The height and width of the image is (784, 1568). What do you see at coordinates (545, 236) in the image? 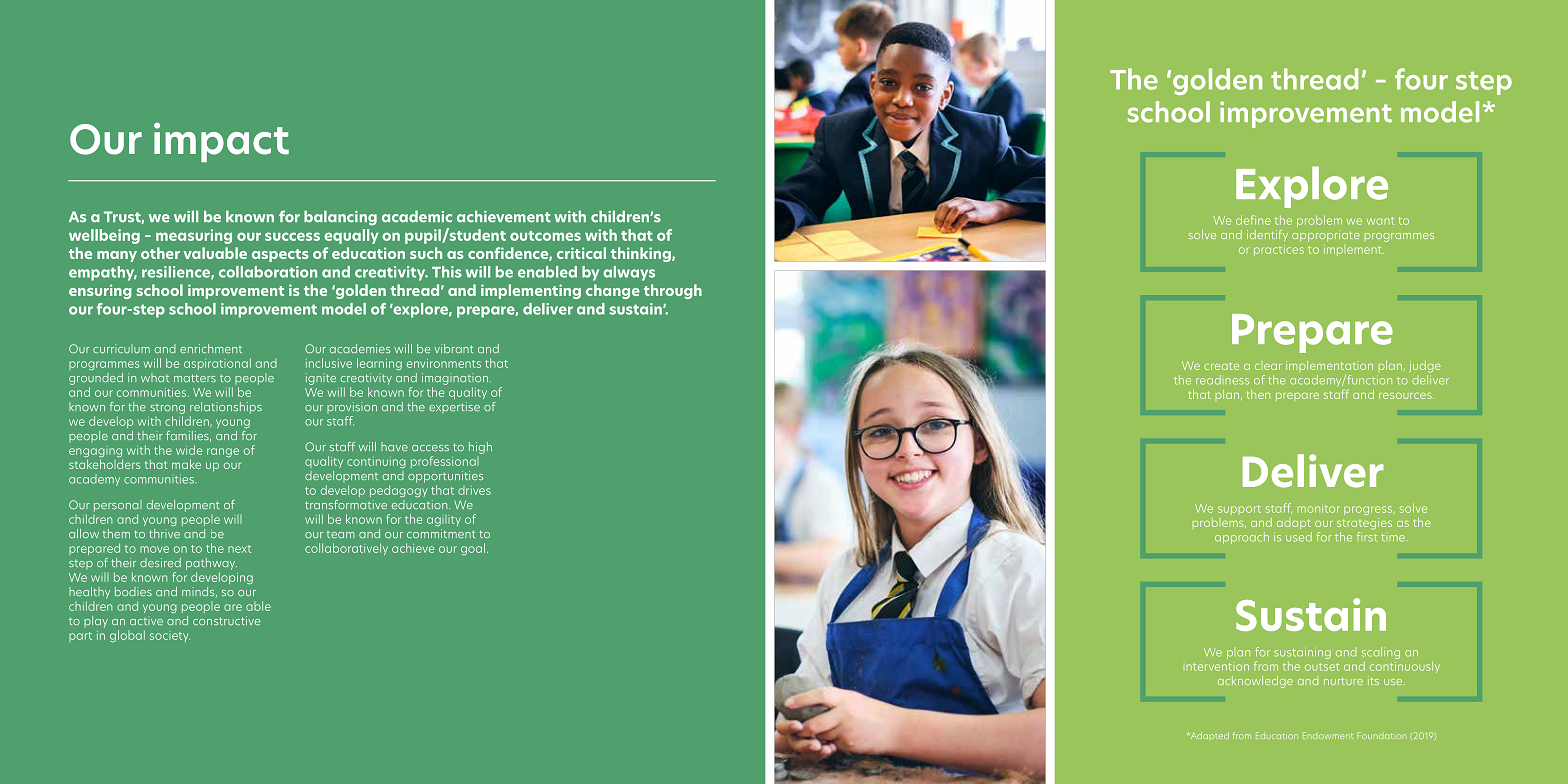
I see `outcomes` at bounding box center [545, 236].
